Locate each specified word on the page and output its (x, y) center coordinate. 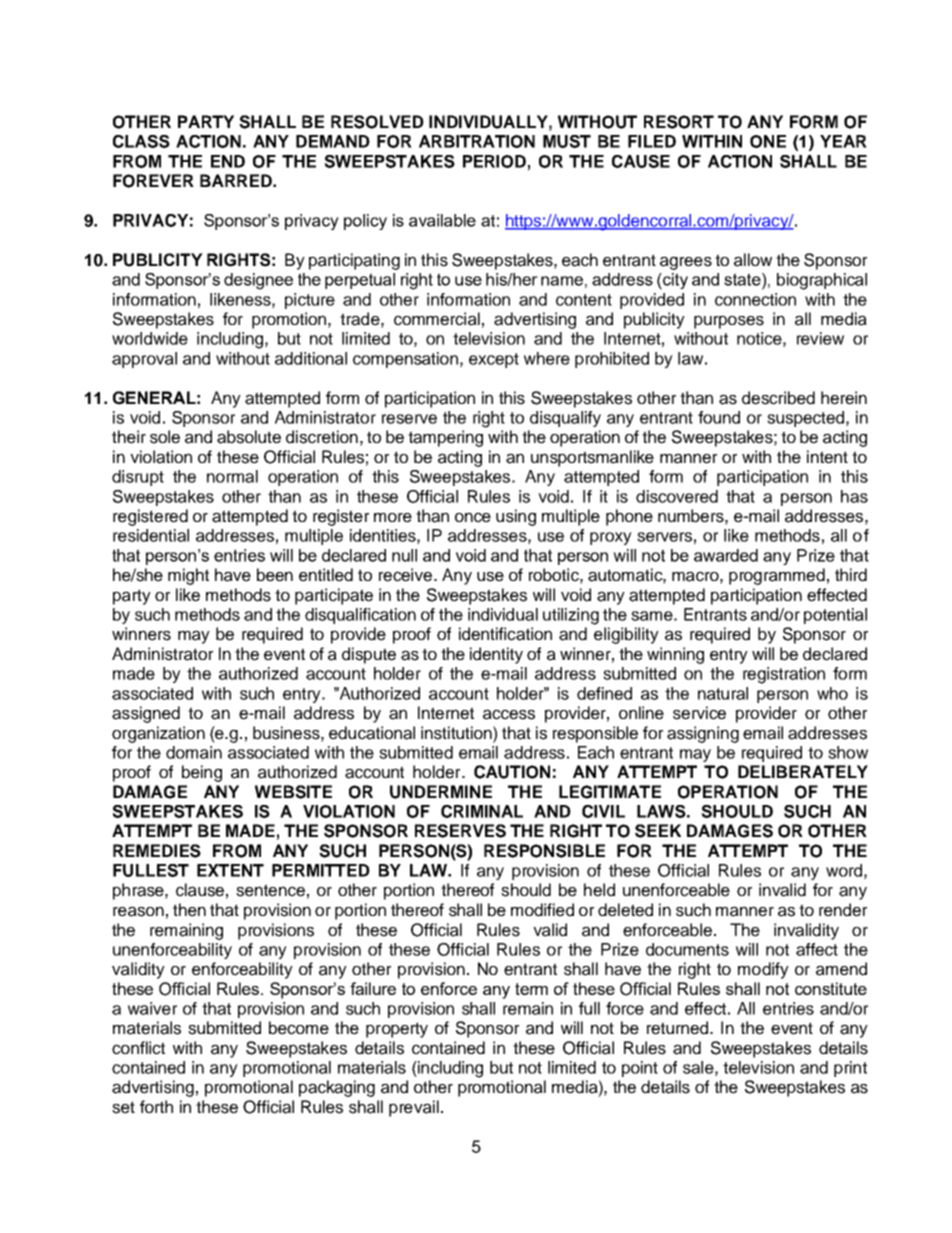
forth (156, 1106)
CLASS (141, 141)
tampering (445, 438)
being (202, 773)
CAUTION (512, 772)
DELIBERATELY (803, 771)
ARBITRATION (477, 141)
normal (232, 476)
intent (827, 457)
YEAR (843, 141)
